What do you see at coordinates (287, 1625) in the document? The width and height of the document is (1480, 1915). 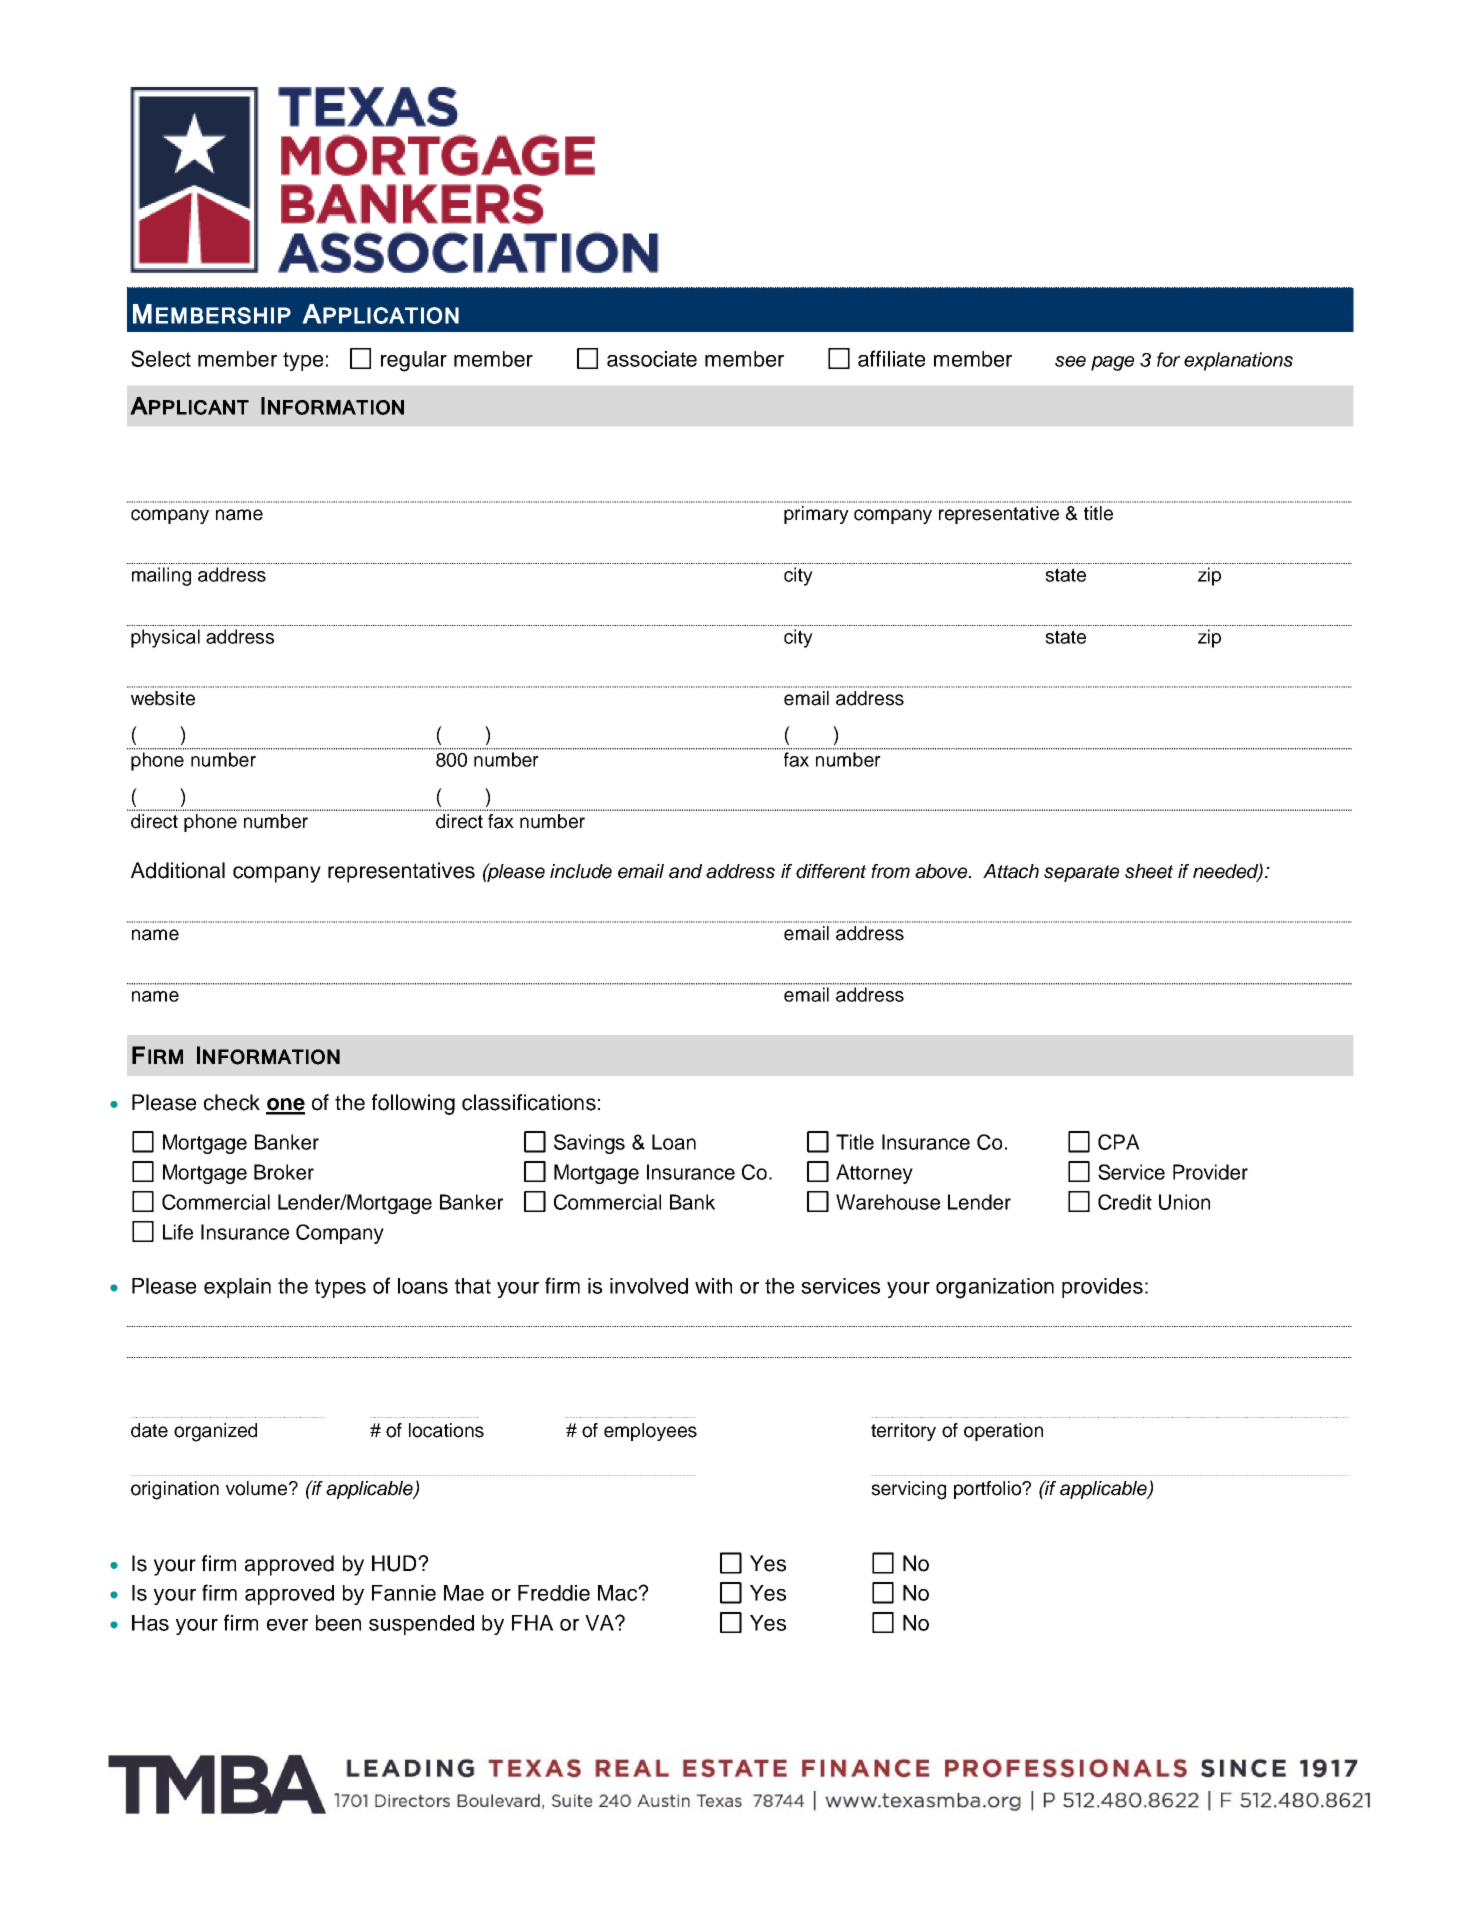 I see `ever` at bounding box center [287, 1625].
